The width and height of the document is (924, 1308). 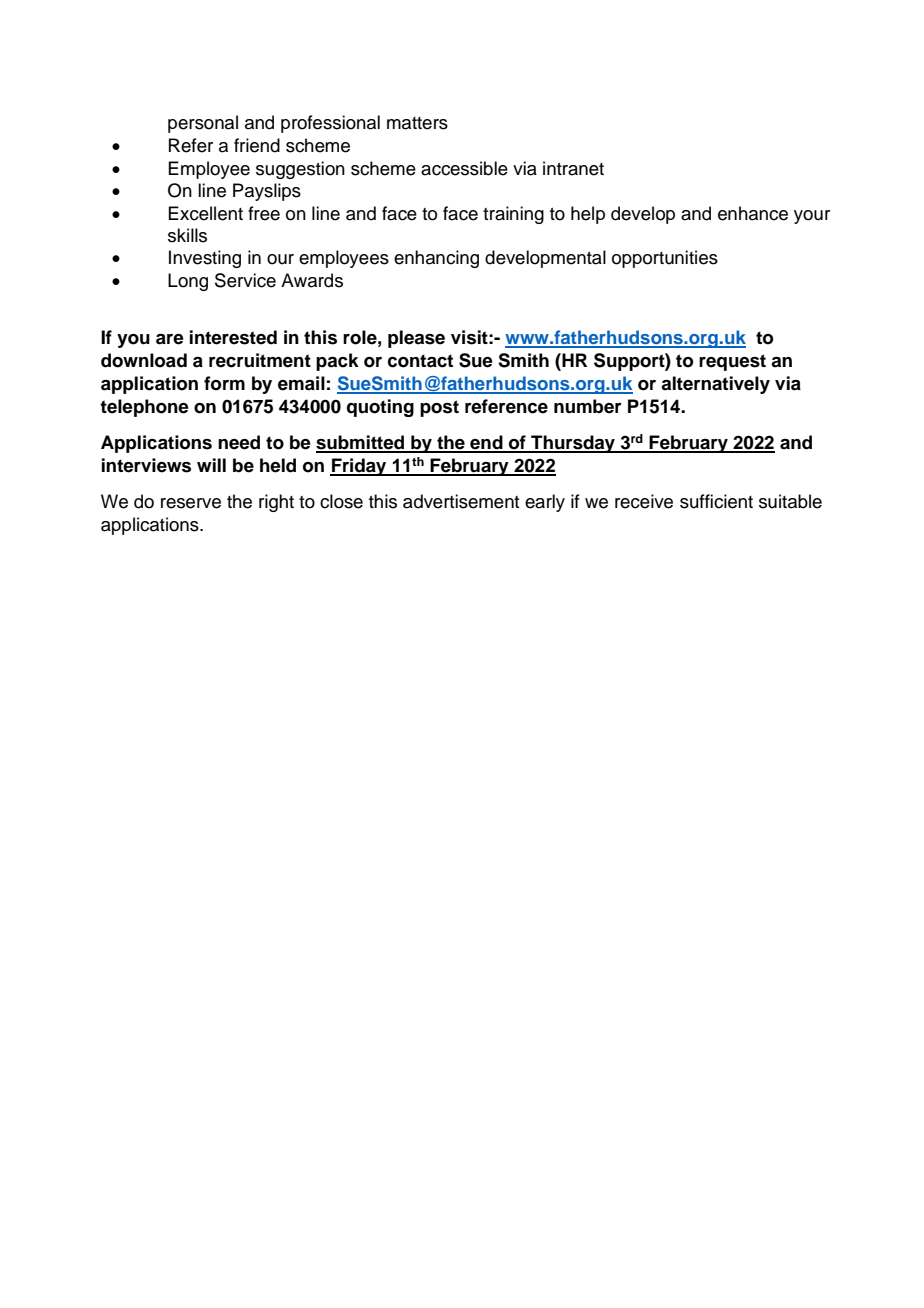 What do you see at coordinates (417, 123) in the document?
I see `matters` at bounding box center [417, 123].
